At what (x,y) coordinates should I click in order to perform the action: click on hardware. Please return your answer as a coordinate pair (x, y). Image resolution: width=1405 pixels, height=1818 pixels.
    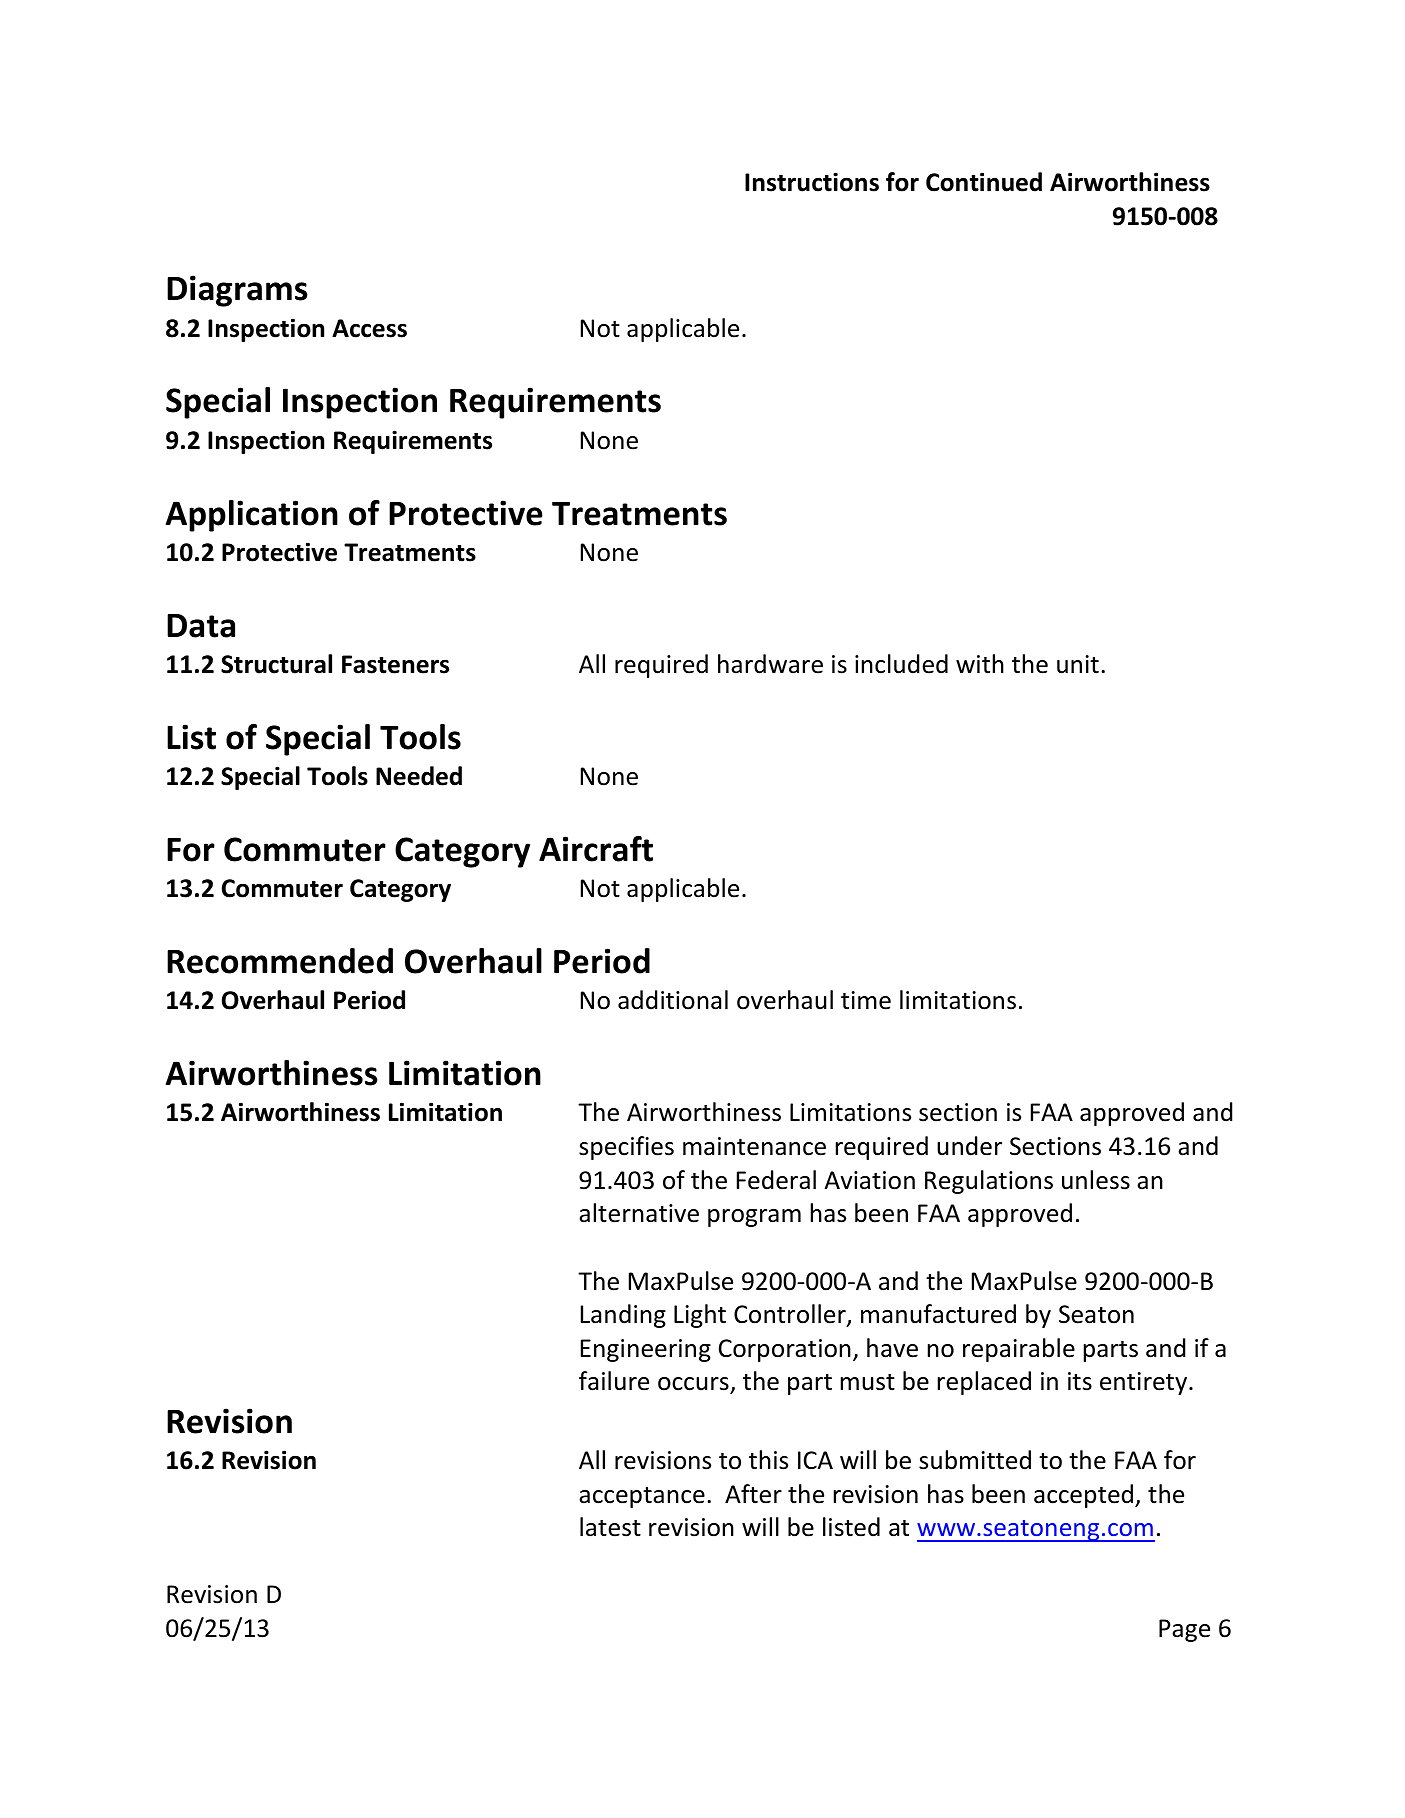
    Looking at the image, I should click on (770, 664).
